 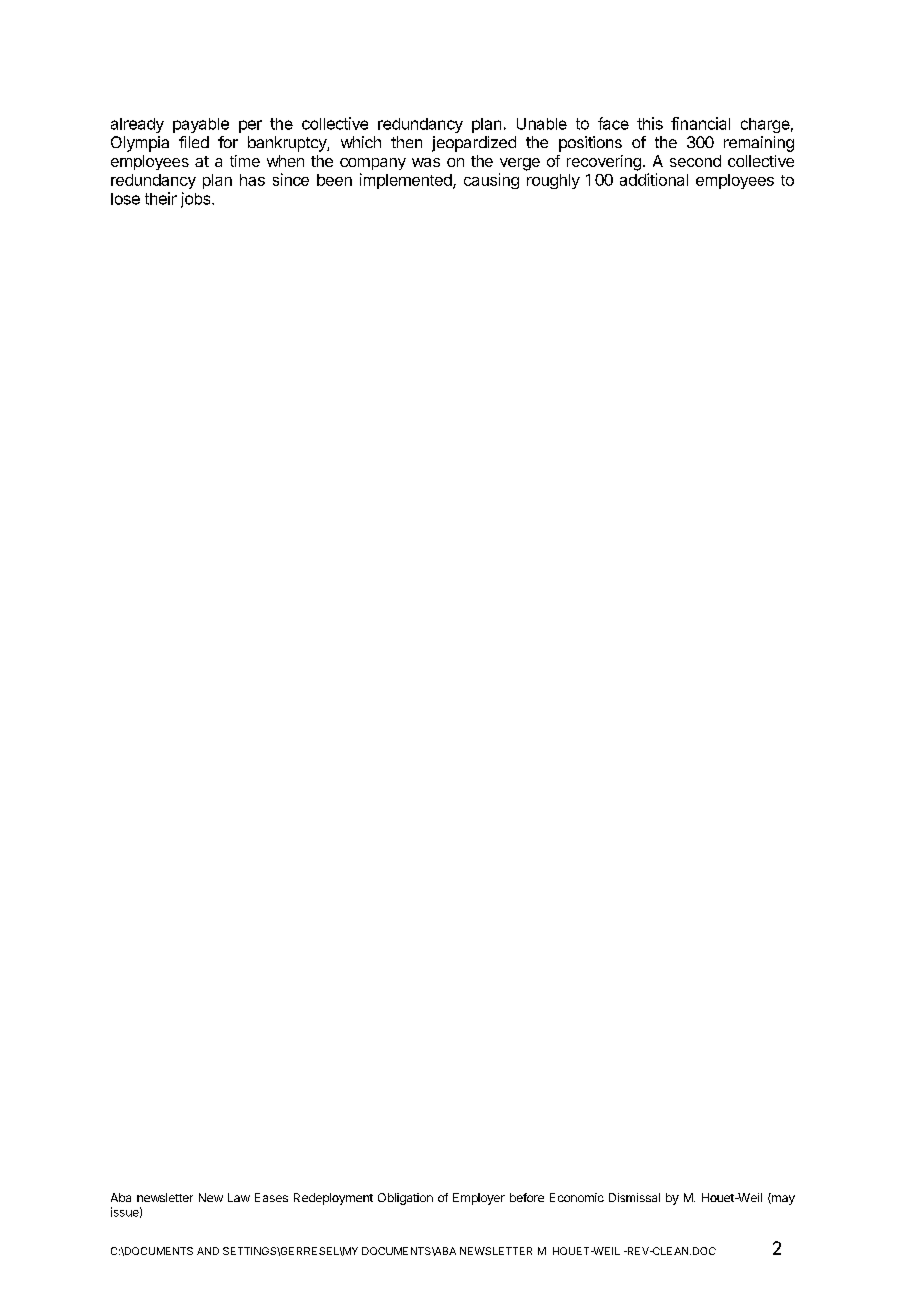 I want to click on implemented, so click(x=407, y=181).
